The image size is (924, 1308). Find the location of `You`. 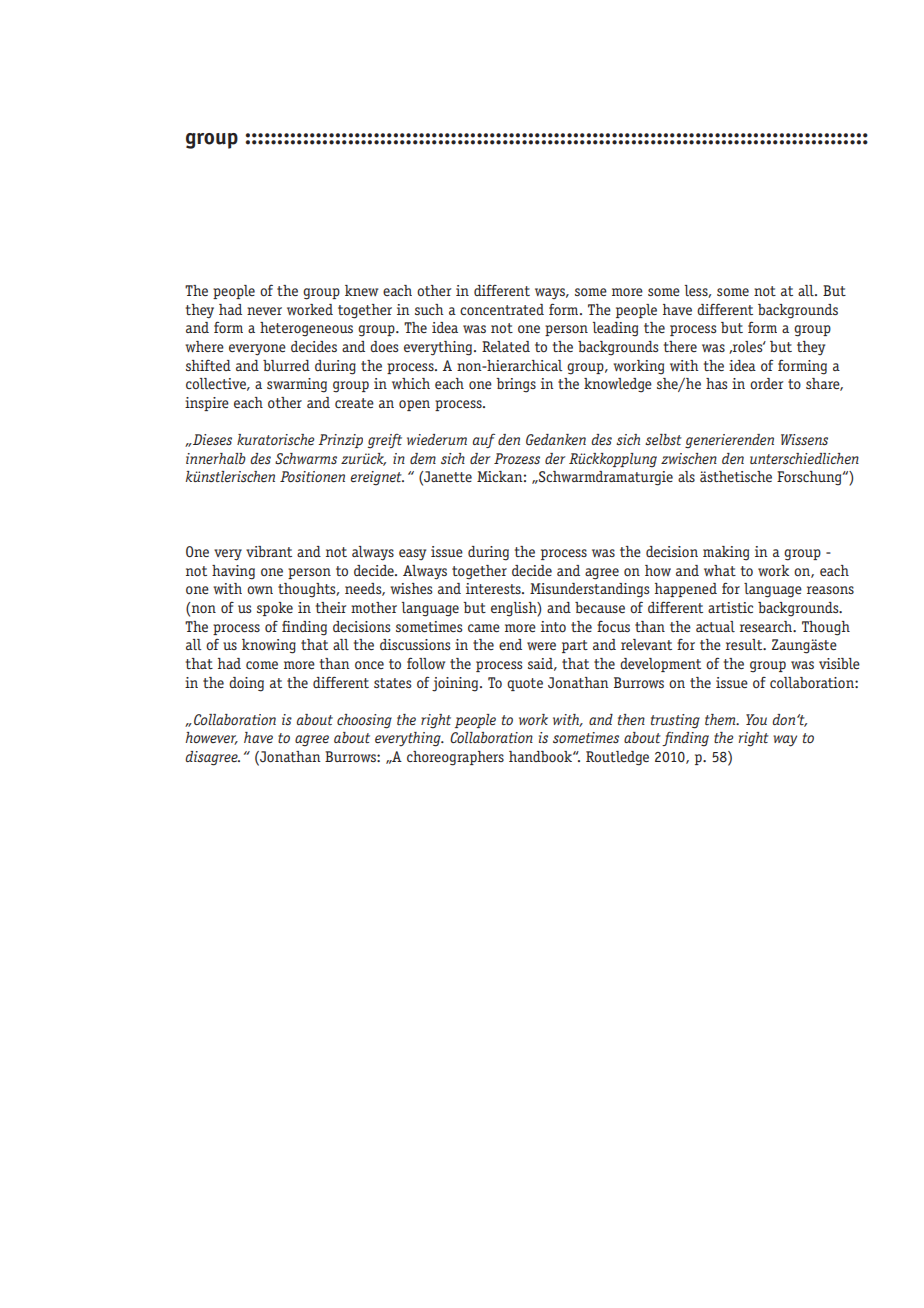

You is located at coordinates (756, 719).
